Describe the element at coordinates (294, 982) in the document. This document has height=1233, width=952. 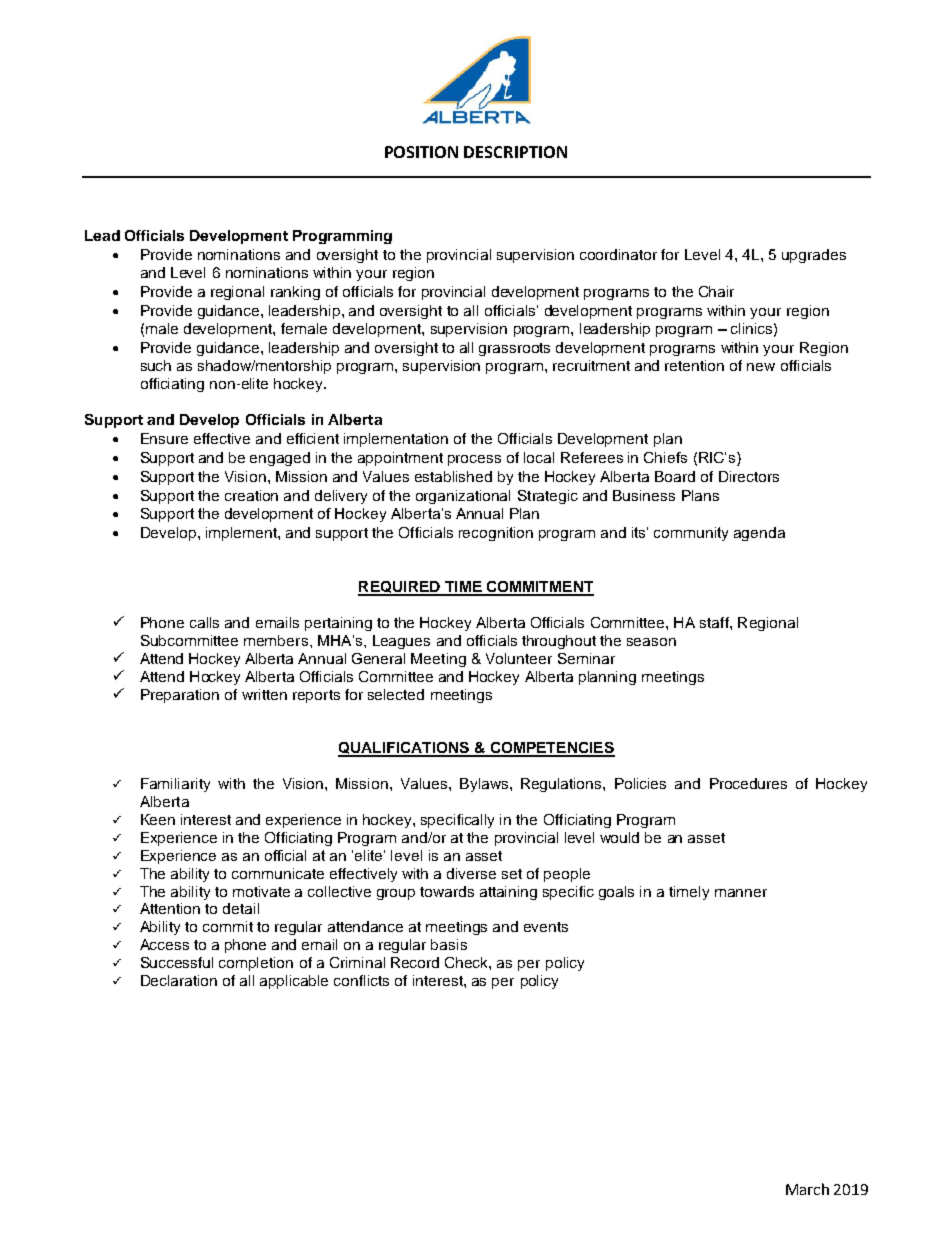
I see `applicable` at that location.
